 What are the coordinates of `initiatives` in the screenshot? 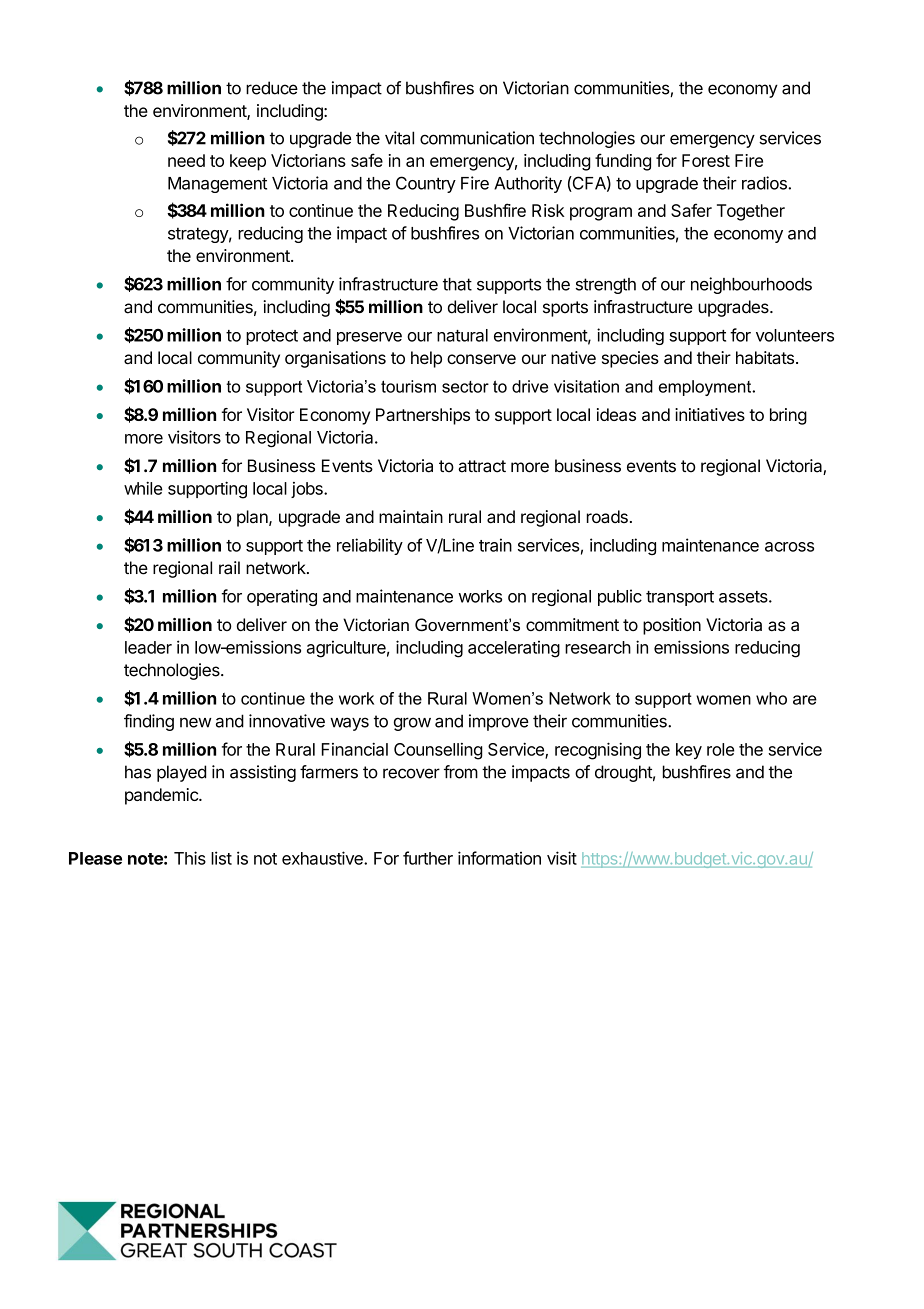 It's located at (710, 414).
